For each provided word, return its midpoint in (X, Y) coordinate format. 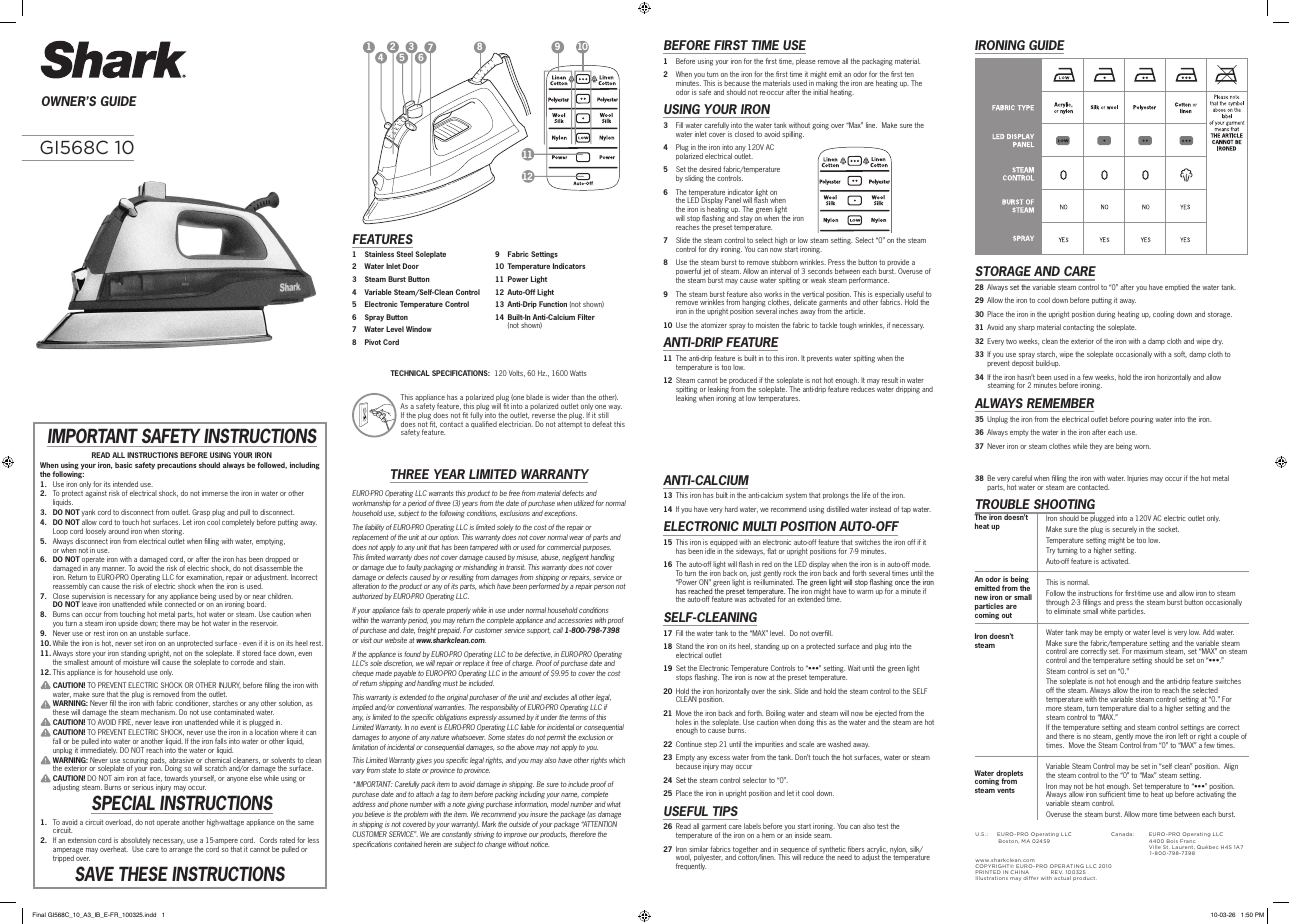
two (1011, 341)
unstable (151, 633)
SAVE (94, 873)
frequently (691, 866)
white (1108, 611)
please (806, 61)
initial (820, 92)
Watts (578, 373)
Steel (405, 254)
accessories (575, 620)
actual (1062, 878)
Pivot (373, 342)
